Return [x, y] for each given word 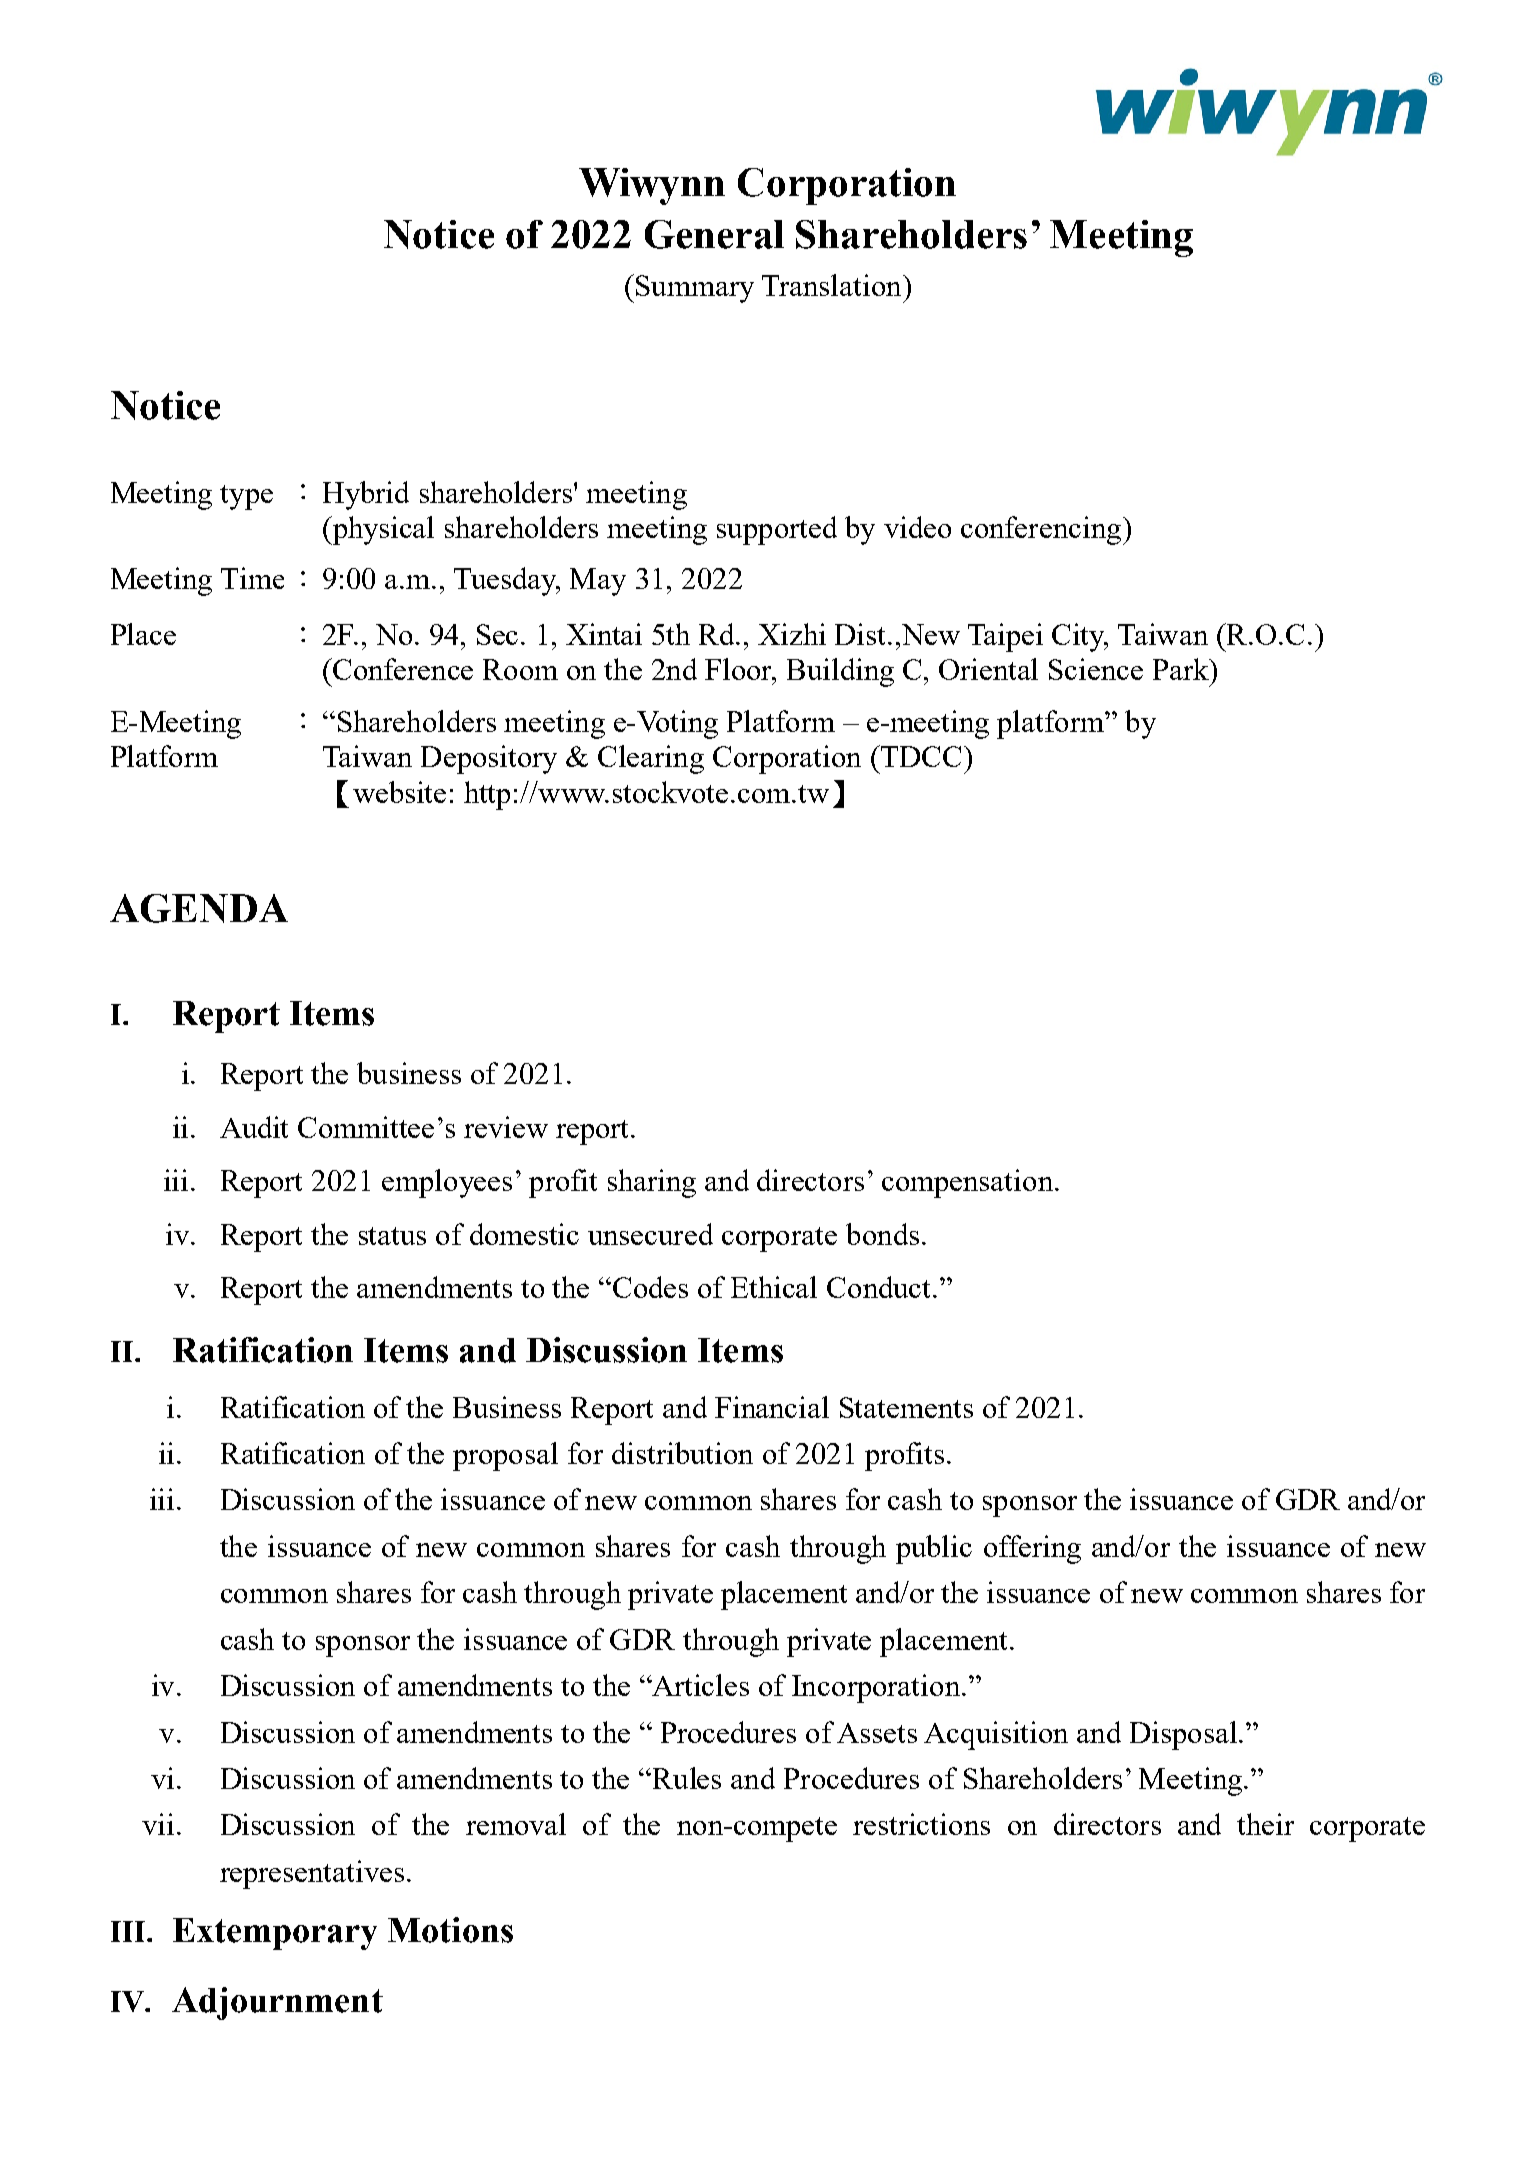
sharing [652, 1183]
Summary [695, 289]
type [246, 497]
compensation [969, 1183]
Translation [833, 285]
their [1265, 1824]
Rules [685, 1778]
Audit [254, 1127]
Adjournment [277, 2003]
